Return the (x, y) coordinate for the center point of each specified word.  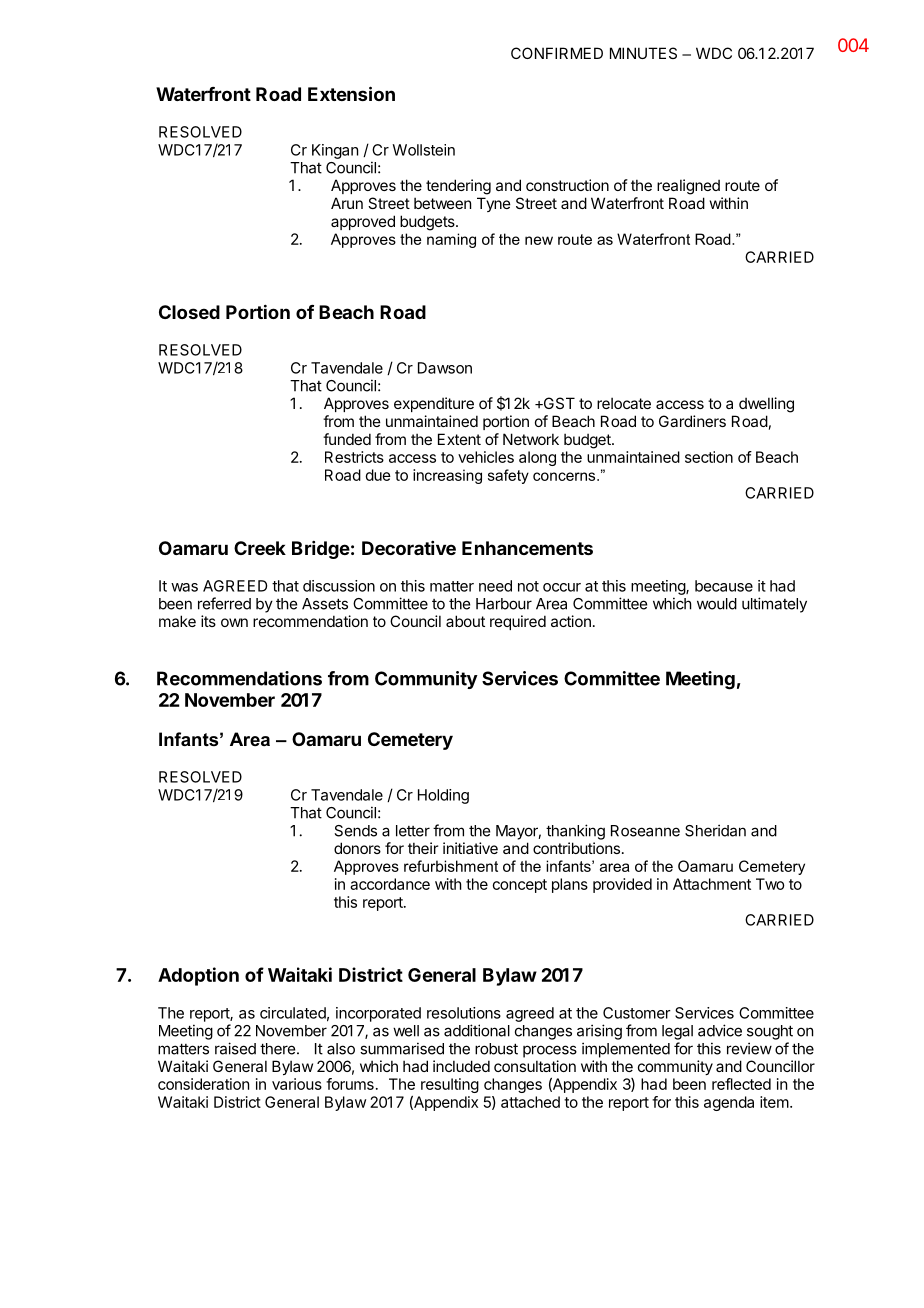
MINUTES (643, 53)
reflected (741, 1084)
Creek (260, 548)
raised (235, 1048)
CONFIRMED (557, 53)
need (495, 586)
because (724, 586)
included (461, 1066)
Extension (351, 93)
